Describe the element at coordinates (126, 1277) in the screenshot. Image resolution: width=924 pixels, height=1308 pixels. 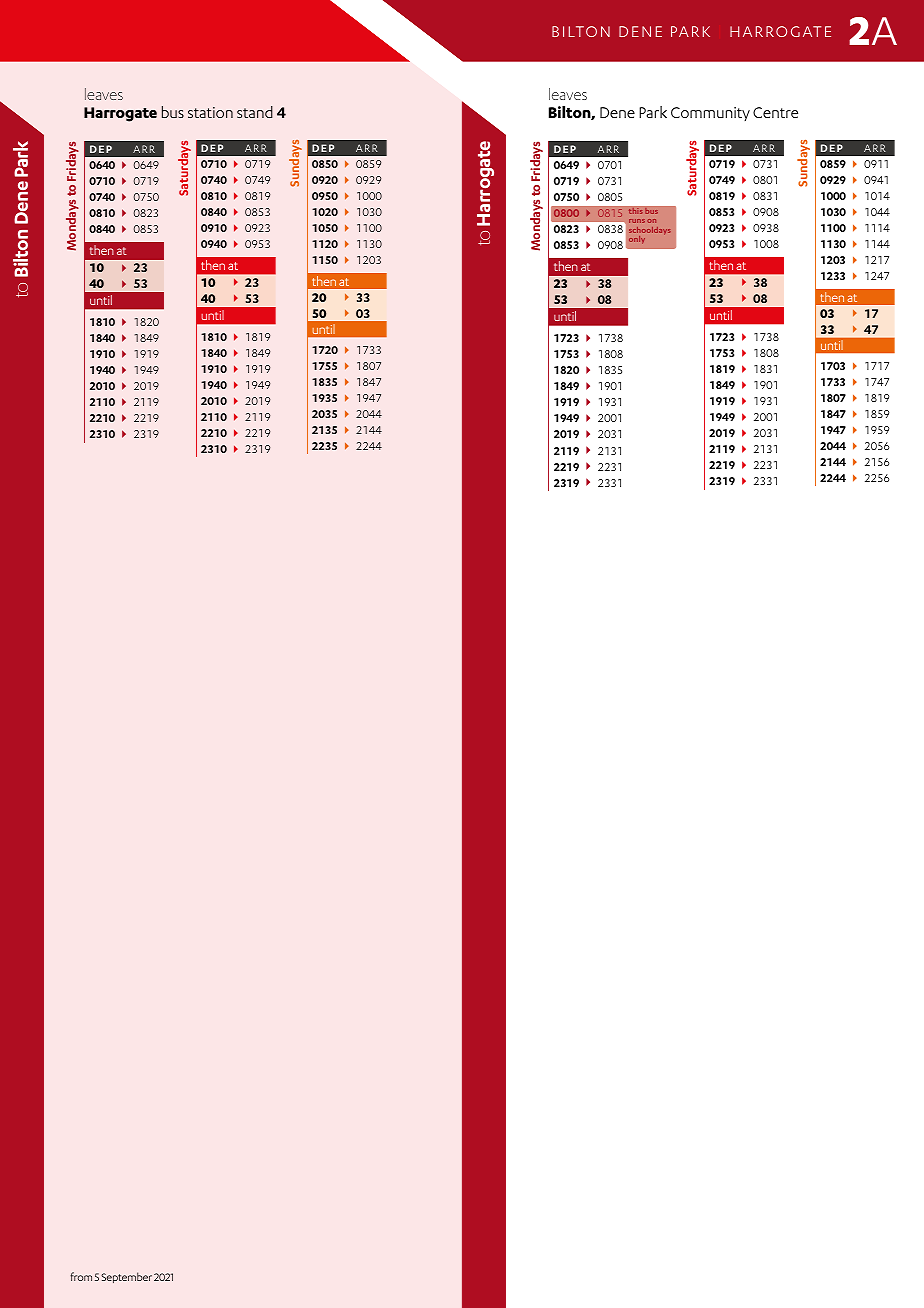
I see `September` at that location.
